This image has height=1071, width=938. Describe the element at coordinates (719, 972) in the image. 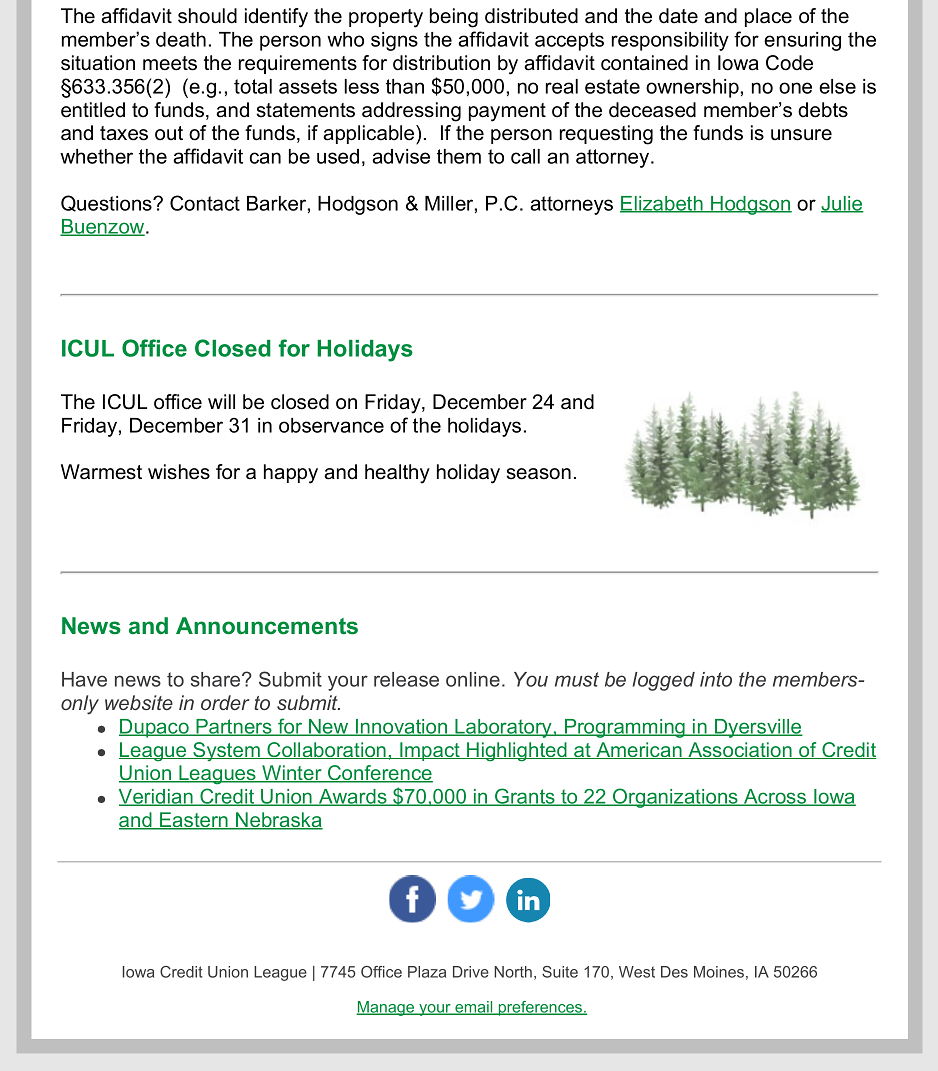

I see `Moines` at that location.
